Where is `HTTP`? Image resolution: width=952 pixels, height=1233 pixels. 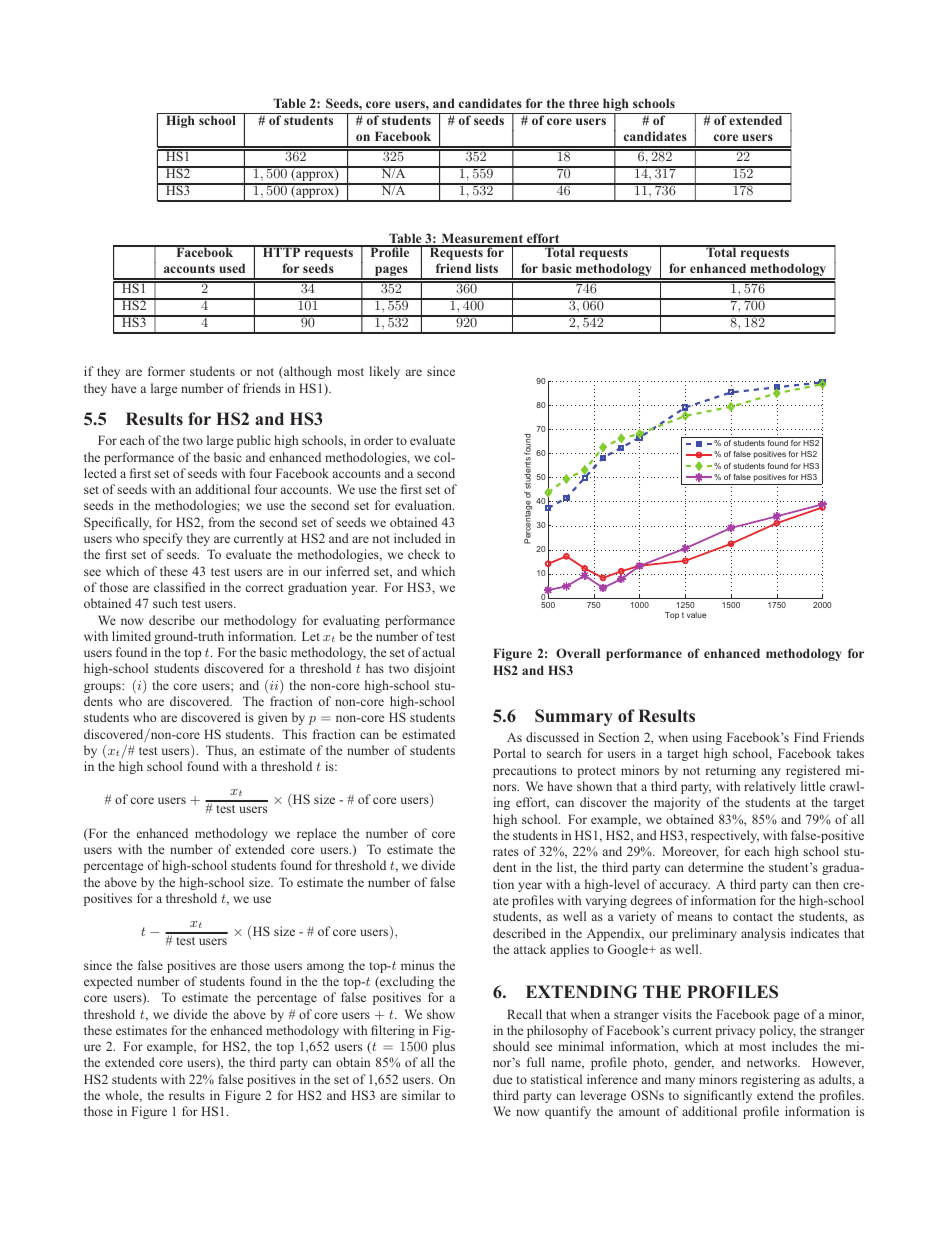 HTTP is located at coordinates (281, 251).
